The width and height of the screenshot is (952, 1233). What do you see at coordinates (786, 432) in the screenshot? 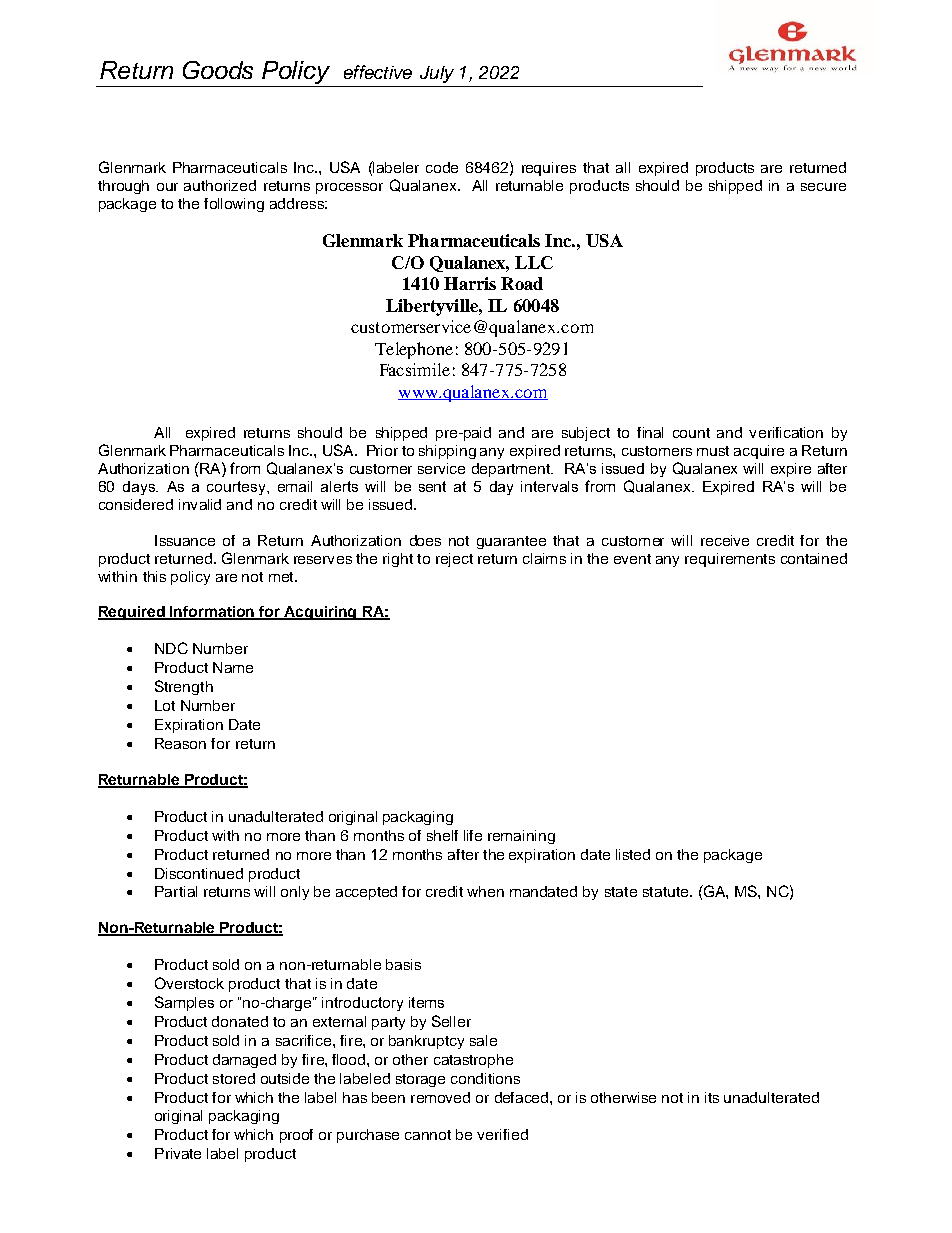
I see `verification` at bounding box center [786, 432].
